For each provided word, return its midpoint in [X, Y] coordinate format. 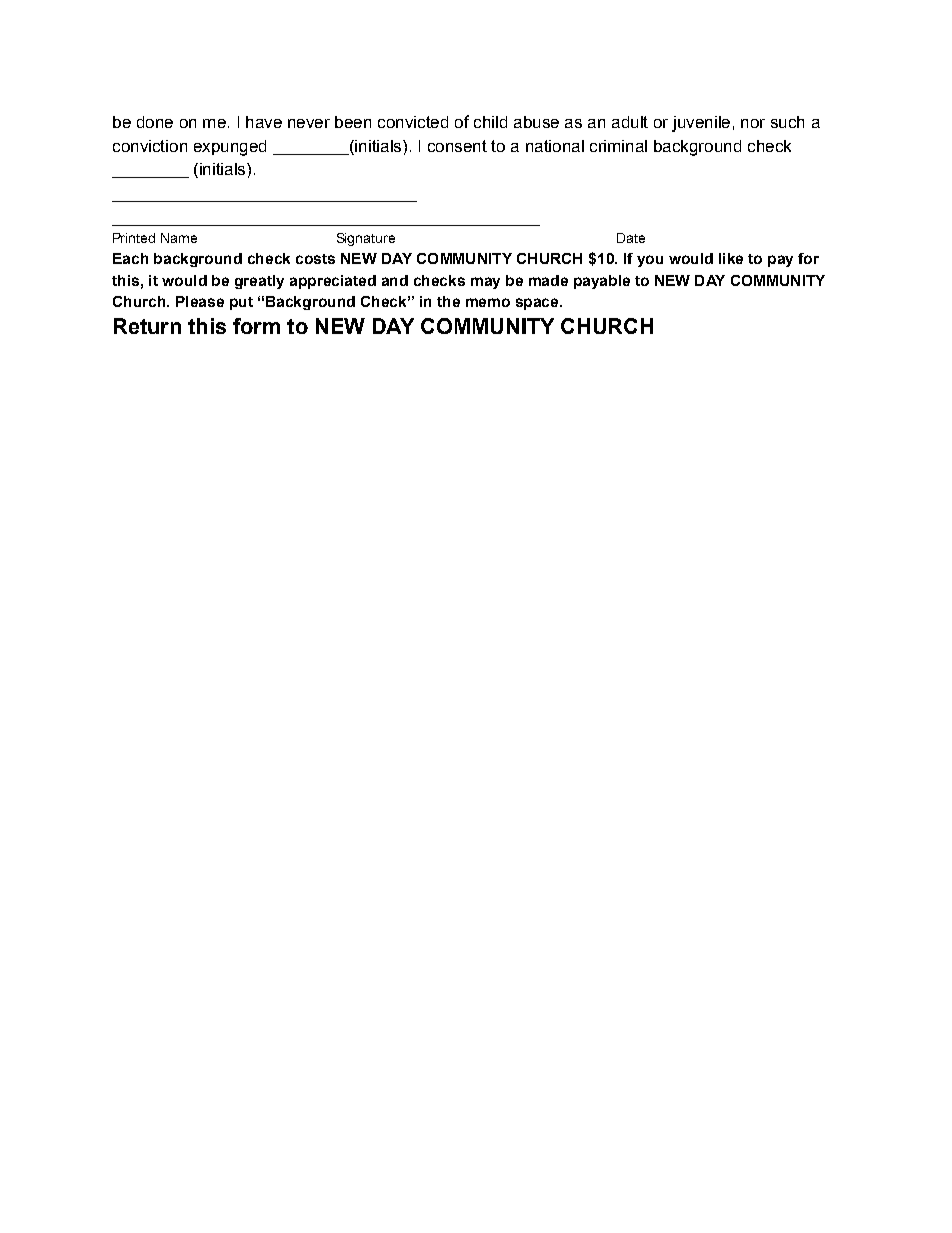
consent [457, 146]
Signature [366, 239]
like [731, 258]
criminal [618, 146]
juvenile [701, 124]
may [485, 283]
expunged [230, 148]
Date [631, 238]
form [256, 326]
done [155, 122]
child [490, 122]
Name [179, 238]
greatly [259, 282]
